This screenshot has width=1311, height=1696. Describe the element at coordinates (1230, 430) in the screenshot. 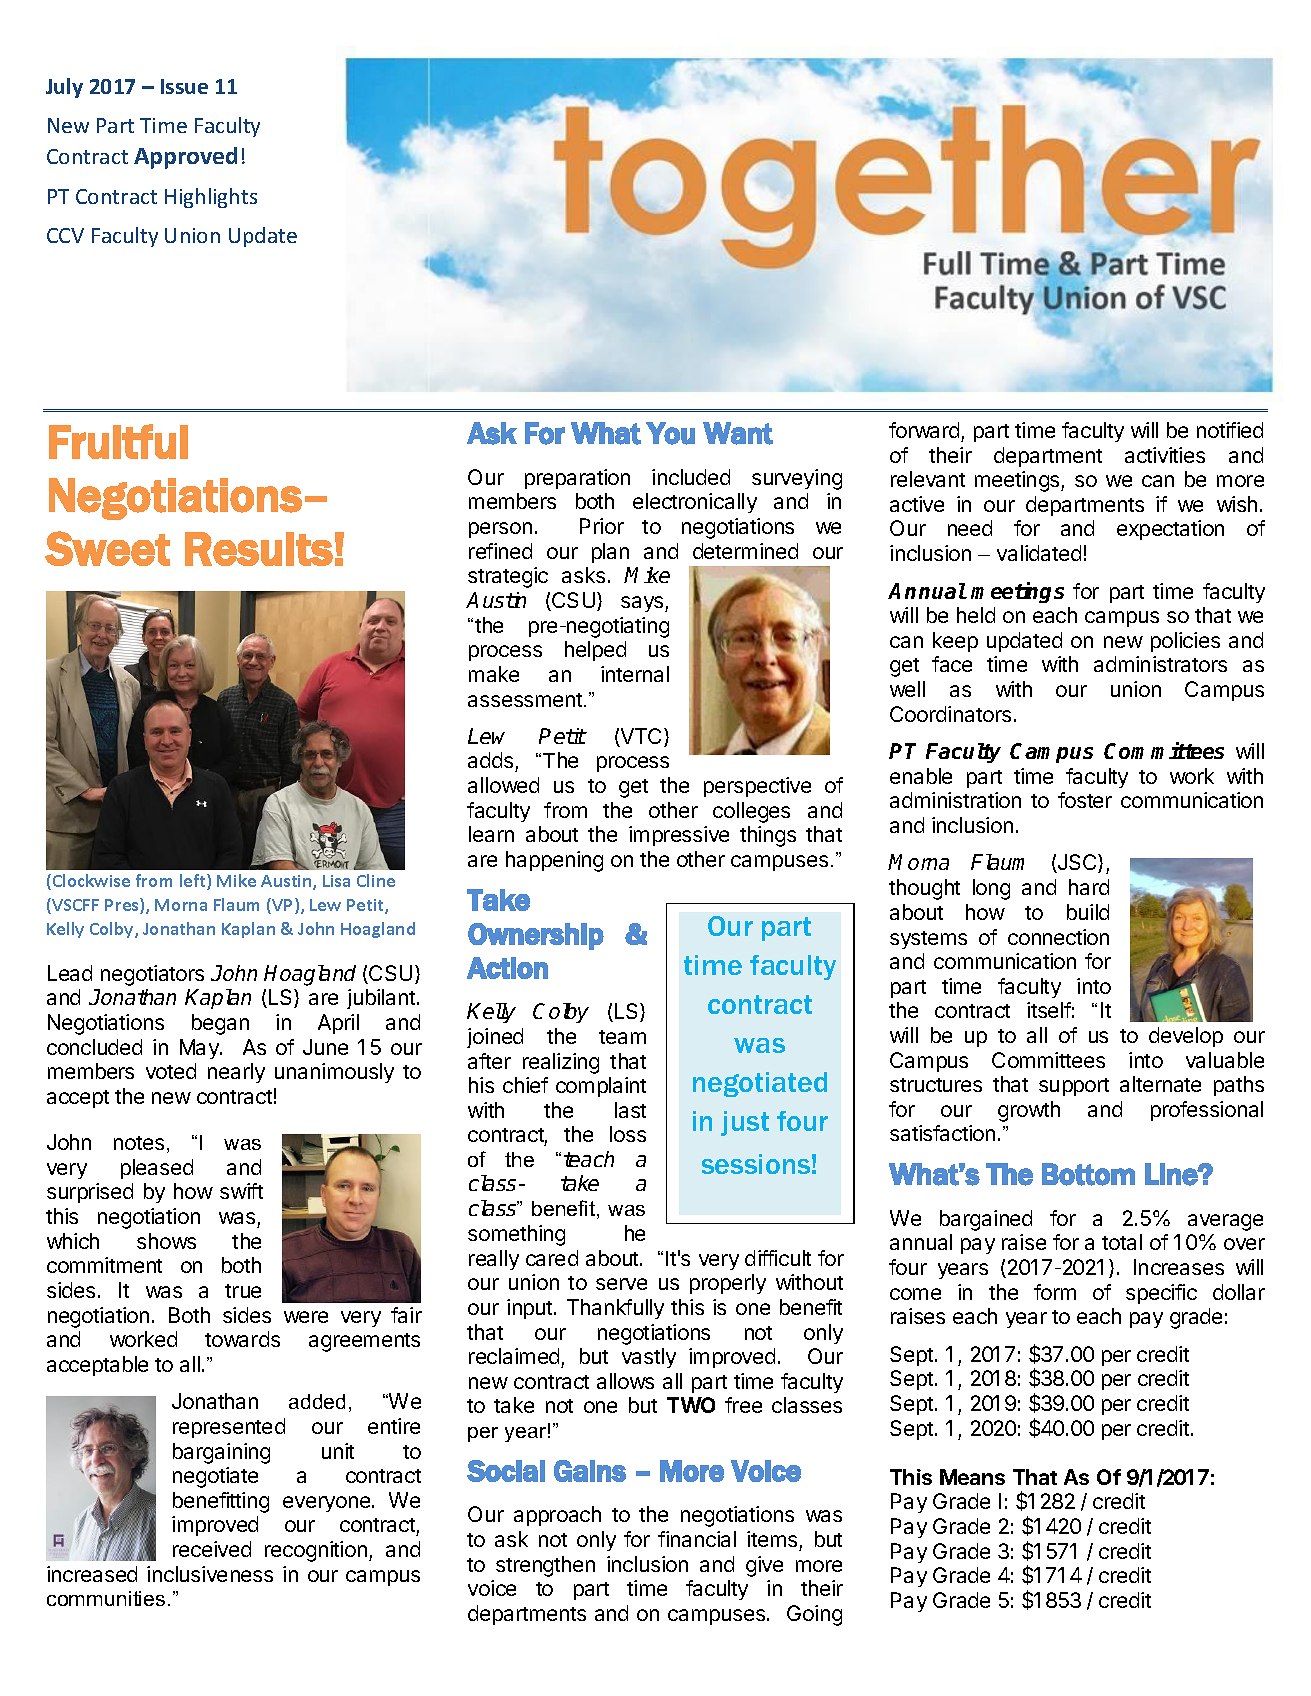

I see `notified` at that location.
